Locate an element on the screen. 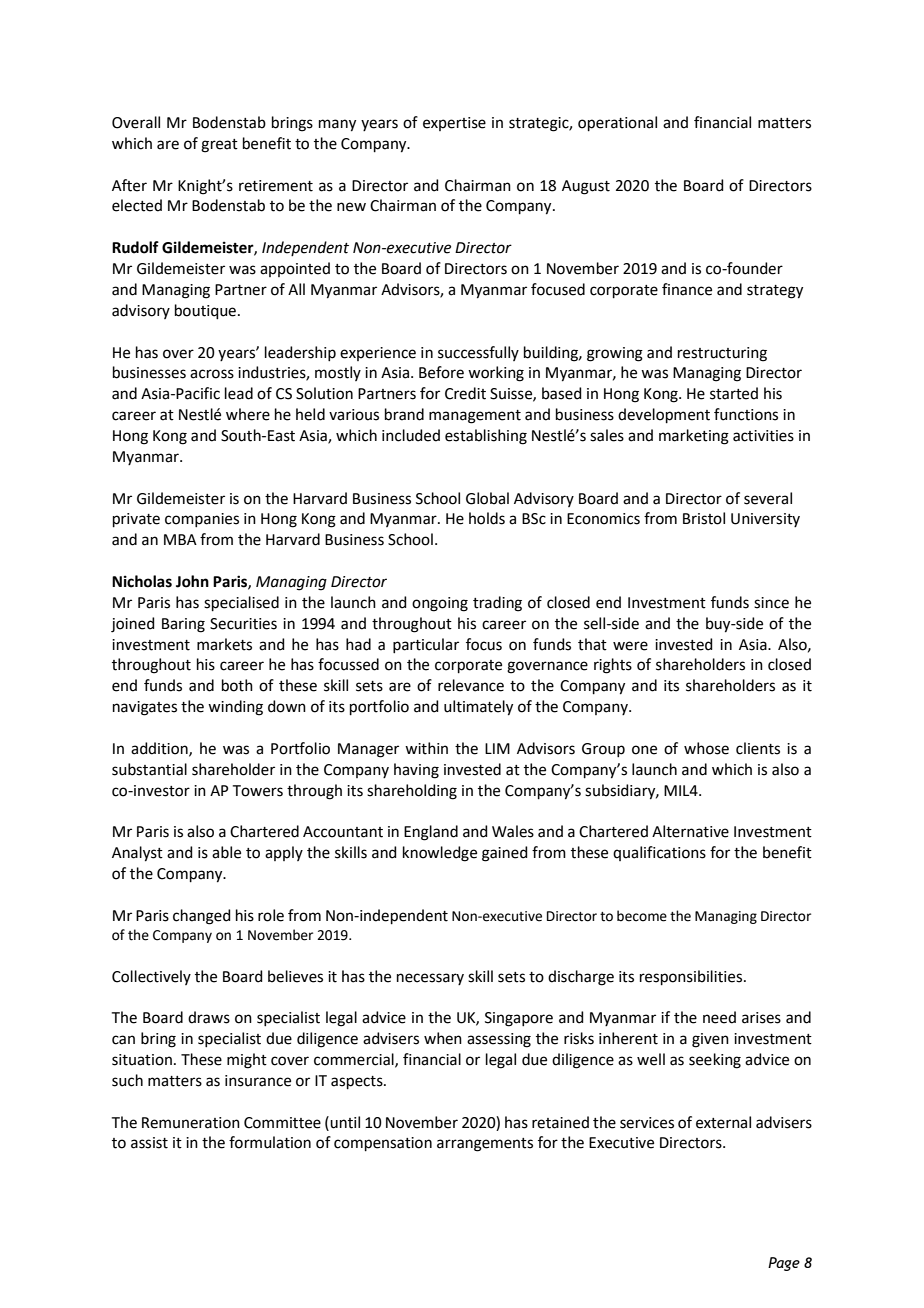 Image resolution: width=924 pixels, height=1308 pixels. both is located at coordinates (237, 685).
